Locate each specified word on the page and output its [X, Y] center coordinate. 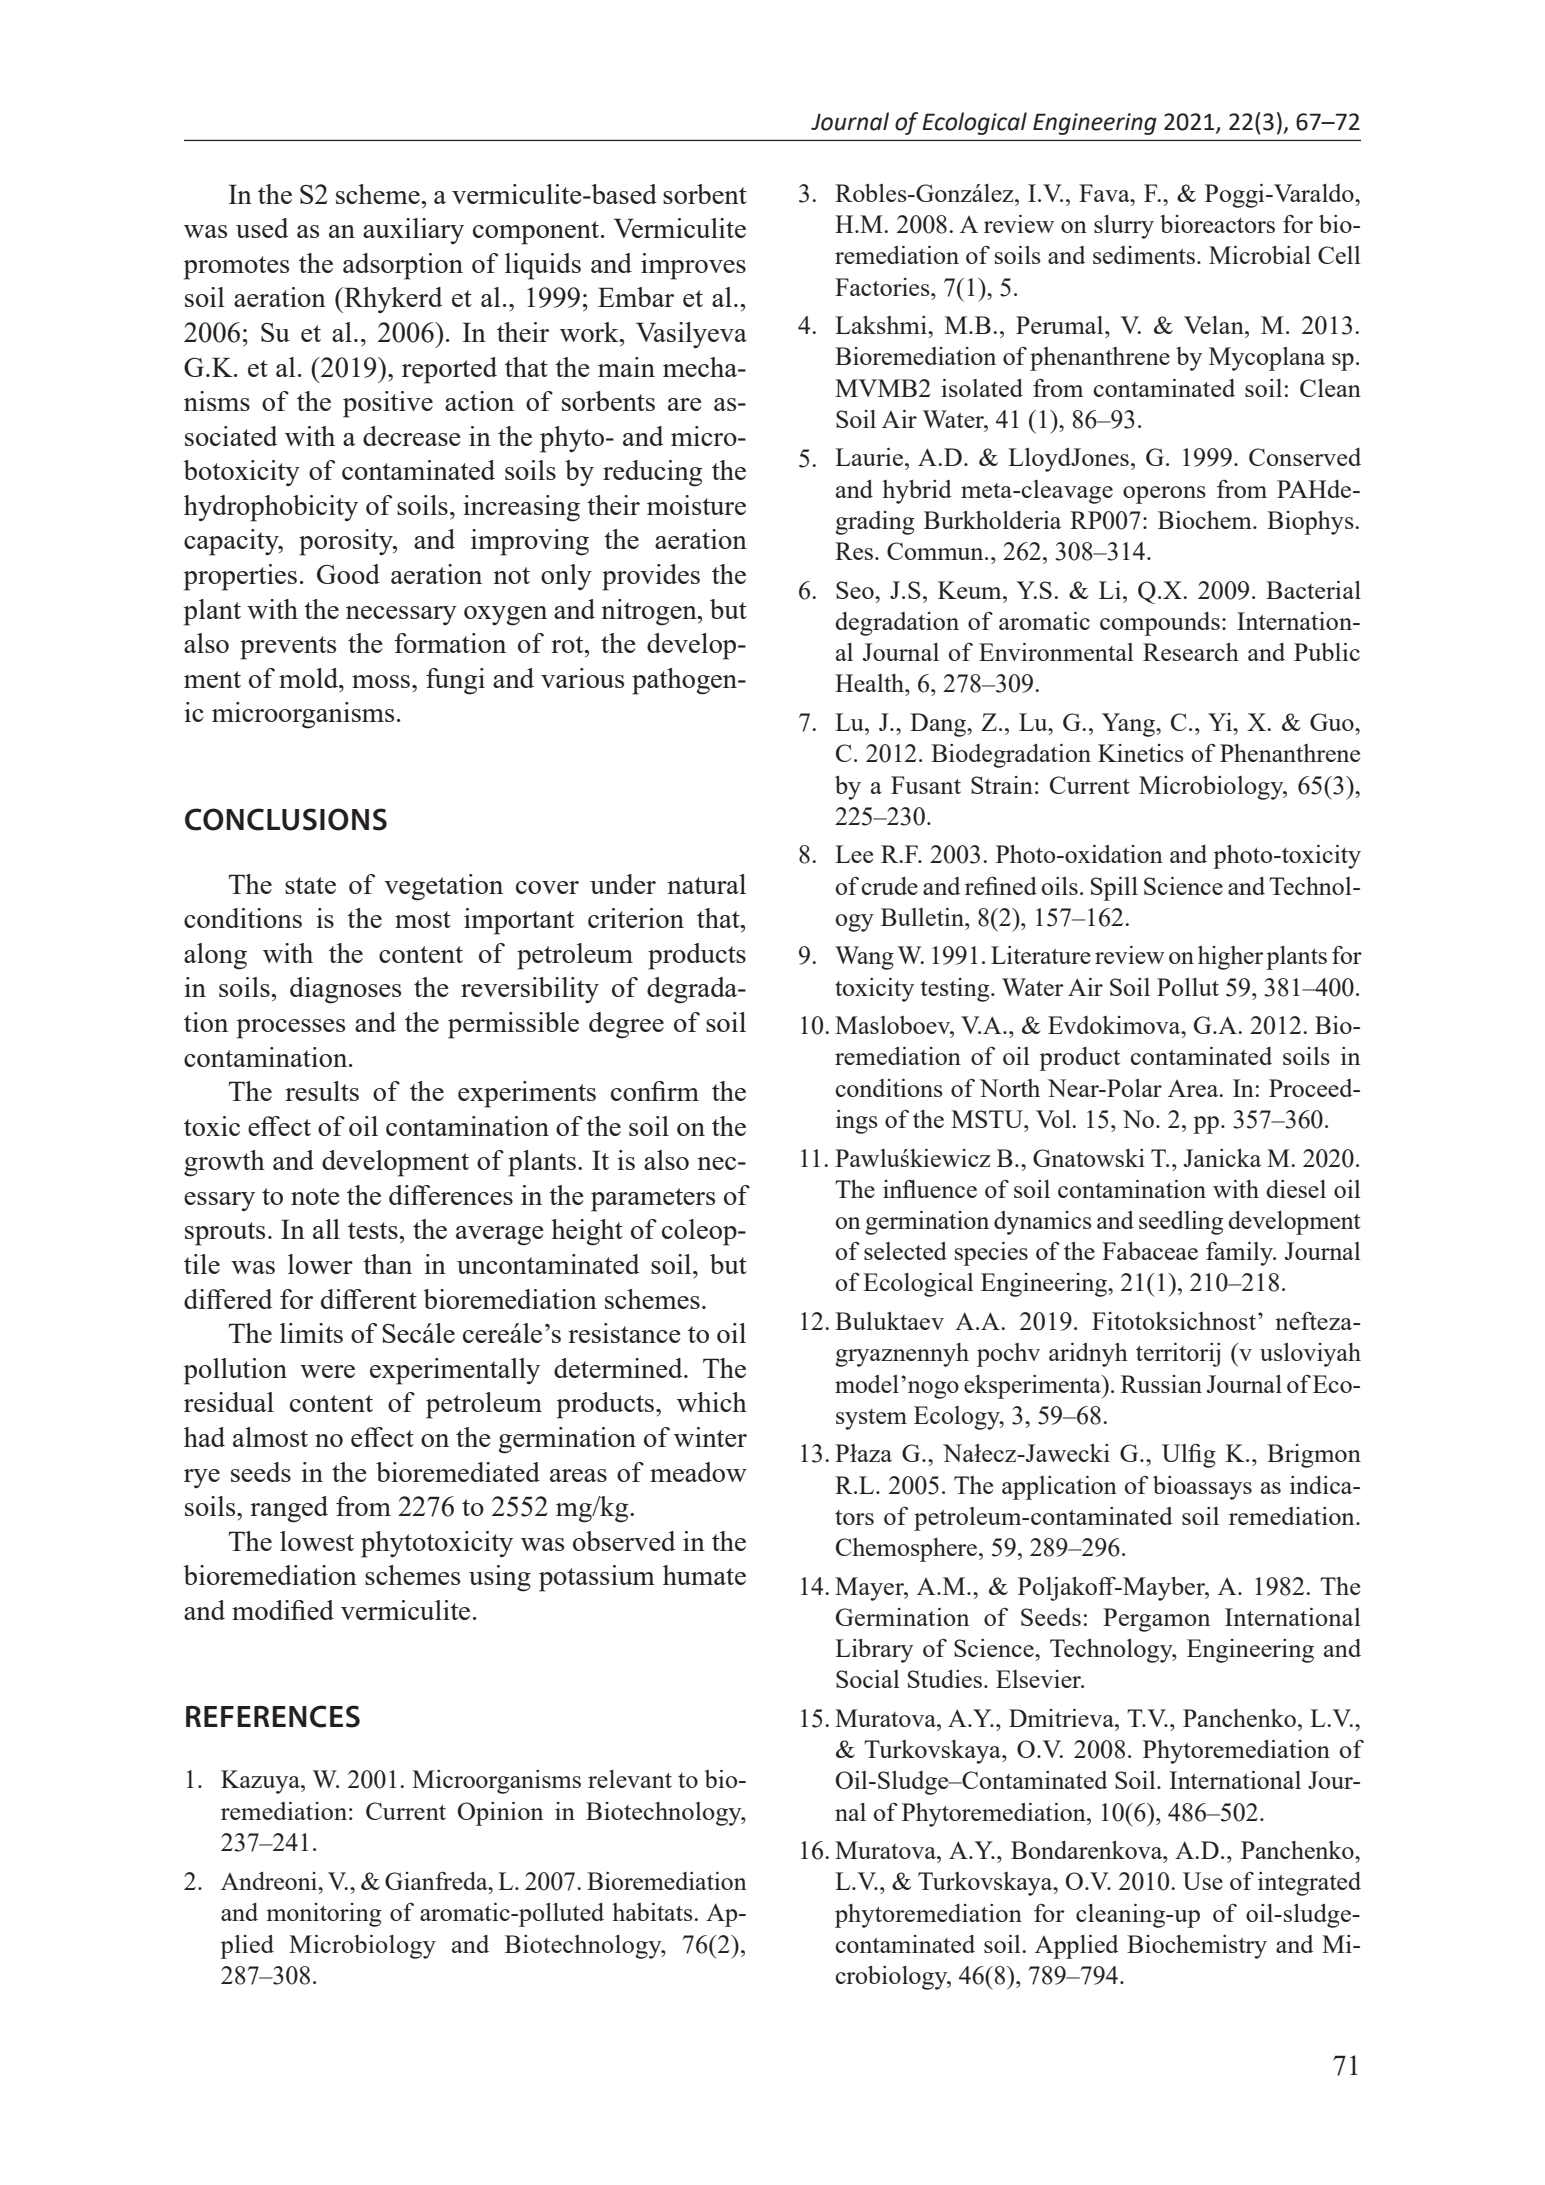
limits [311, 1333]
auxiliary [413, 231]
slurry [1124, 227]
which [712, 1402]
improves [693, 266]
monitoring [324, 1915]
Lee [854, 854]
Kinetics [1141, 753]
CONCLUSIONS [286, 819]
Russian [1161, 1384]
